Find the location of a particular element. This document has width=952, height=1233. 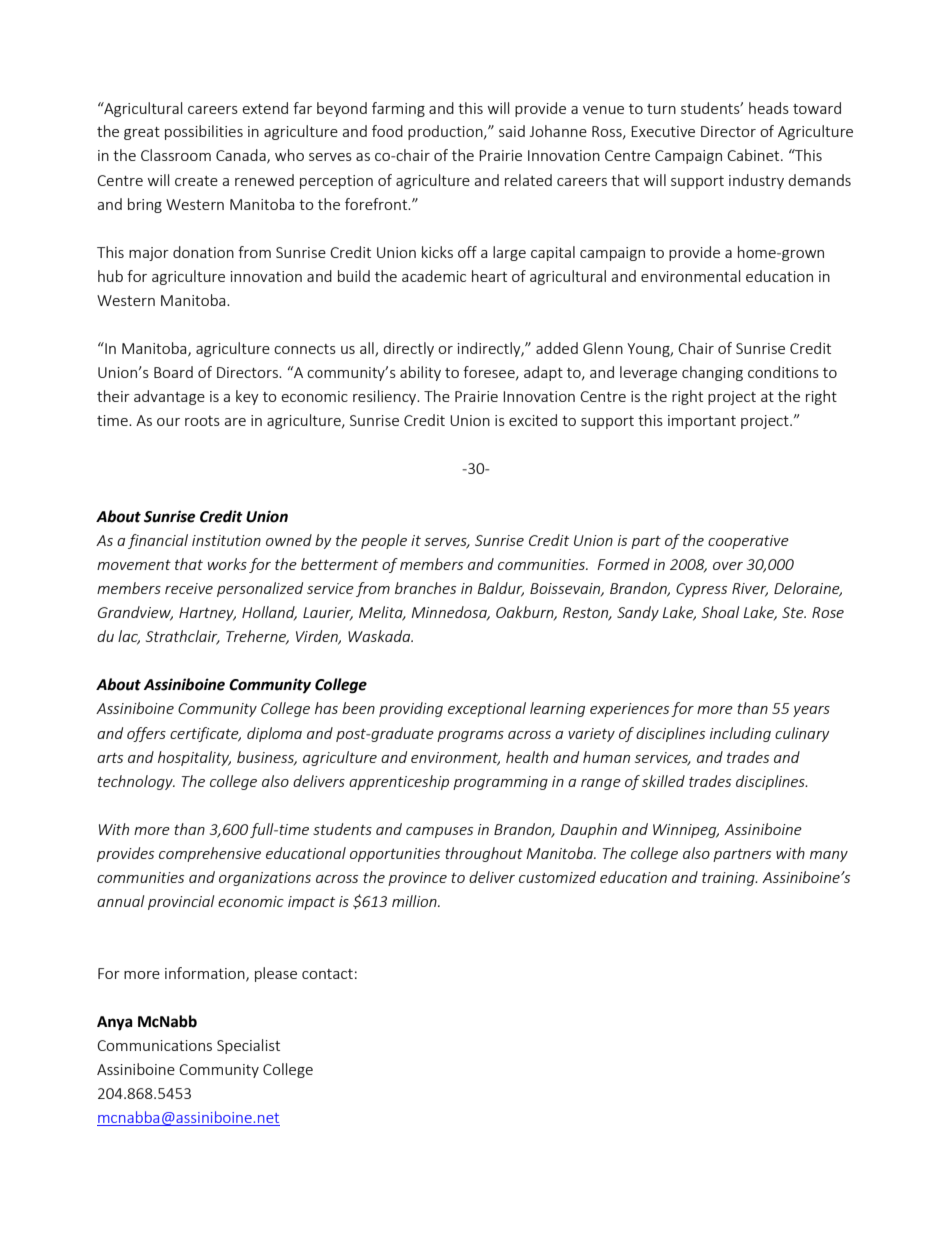

Board is located at coordinates (173, 372).
